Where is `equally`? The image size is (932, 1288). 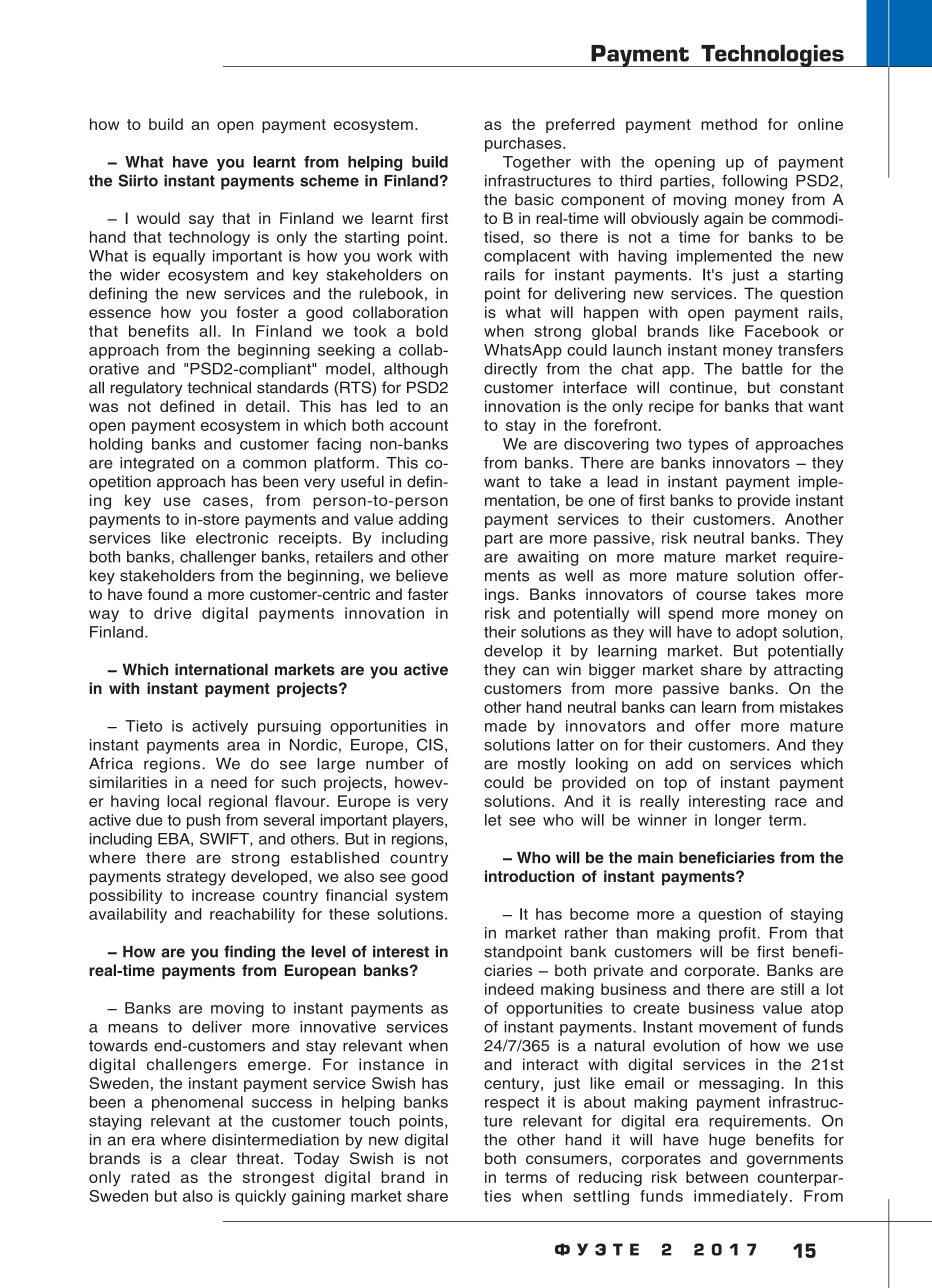 equally is located at coordinates (179, 257).
